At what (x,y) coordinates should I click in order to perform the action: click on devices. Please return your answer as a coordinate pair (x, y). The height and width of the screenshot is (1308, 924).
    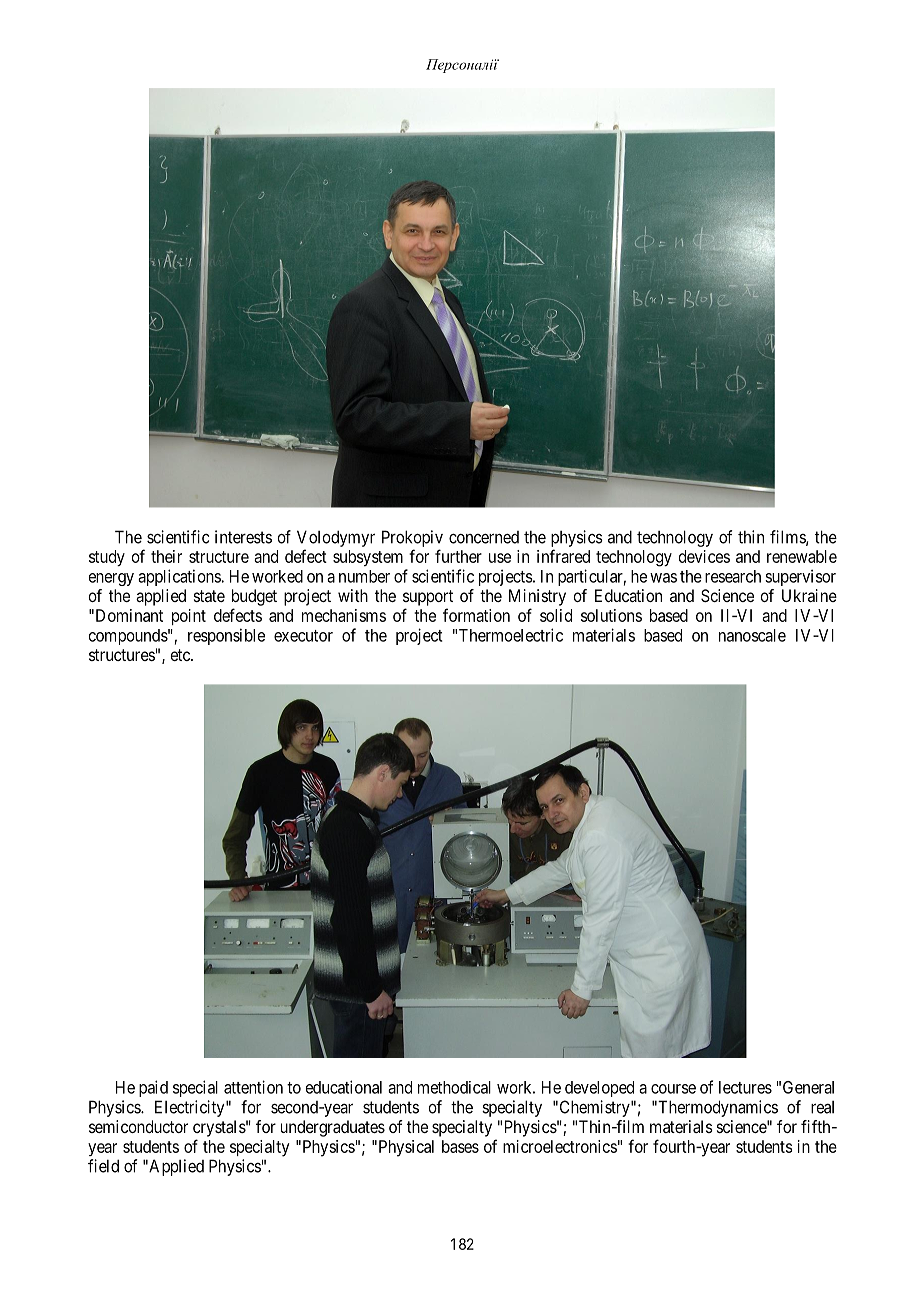
    Looking at the image, I should click on (704, 556).
